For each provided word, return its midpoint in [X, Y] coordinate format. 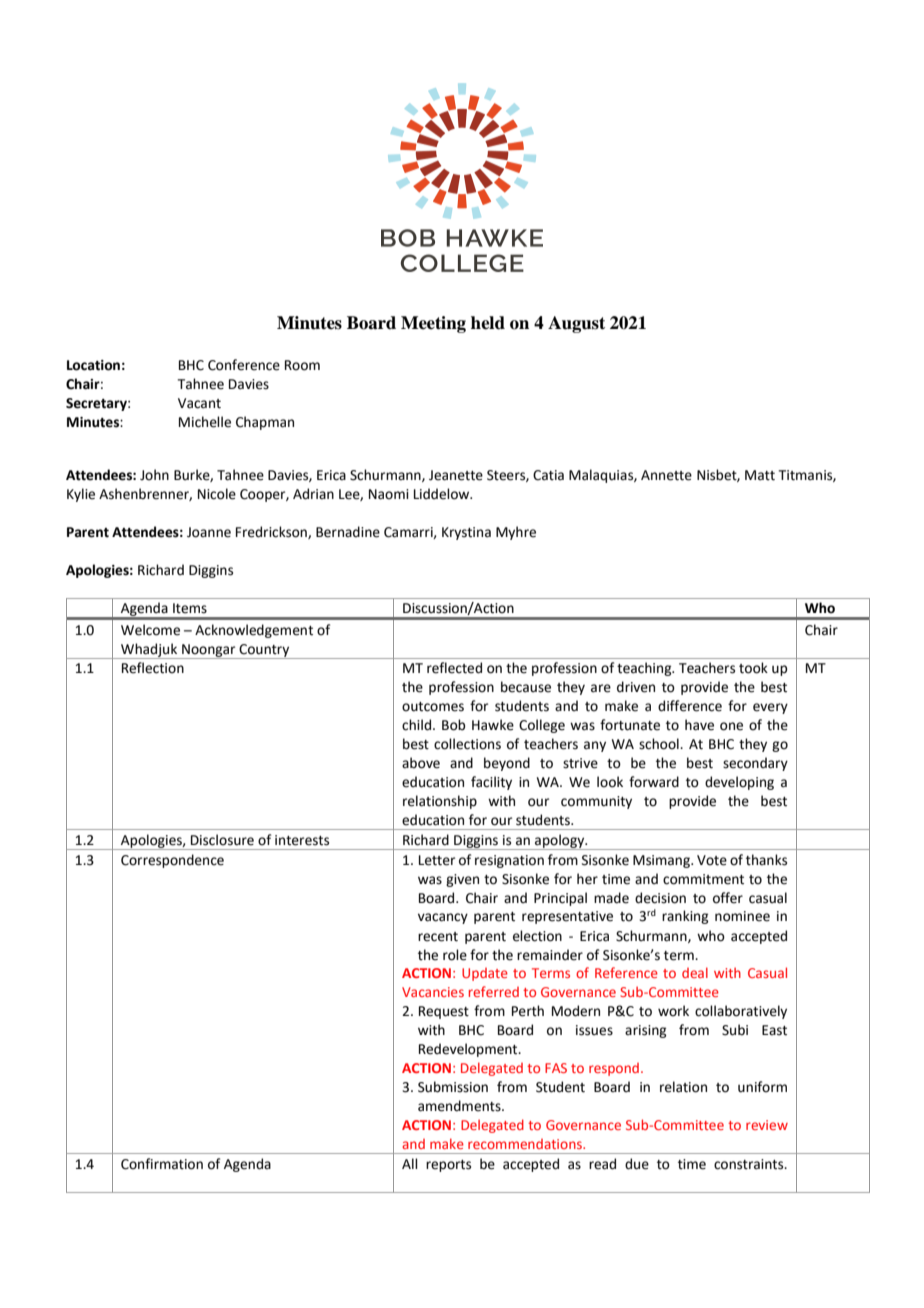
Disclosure [222, 840]
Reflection [153, 668]
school [660, 744]
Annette [666, 475]
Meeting [433, 324]
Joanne [209, 532]
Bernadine [348, 532]
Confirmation [162, 1164]
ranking [685, 917]
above [421, 763]
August [576, 324]
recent [438, 937]
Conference [244, 365]
